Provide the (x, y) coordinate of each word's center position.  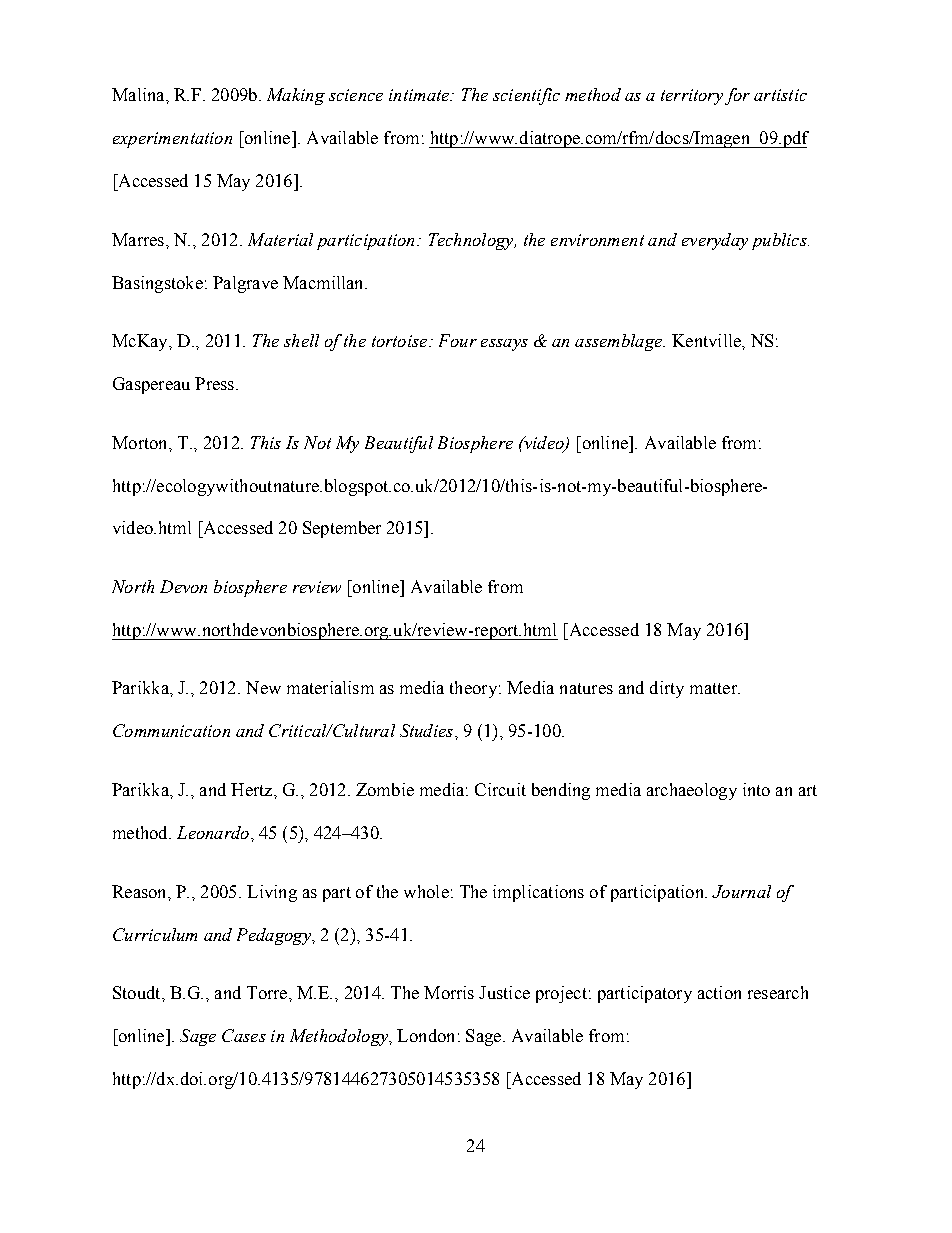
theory (473, 689)
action (719, 992)
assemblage (620, 342)
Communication (171, 730)
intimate (420, 95)
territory (692, 97)
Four (458, 340)
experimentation (172, 140)
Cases (244, 1035)
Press (214, 383)
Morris (449, 992)
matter (715, 688)
